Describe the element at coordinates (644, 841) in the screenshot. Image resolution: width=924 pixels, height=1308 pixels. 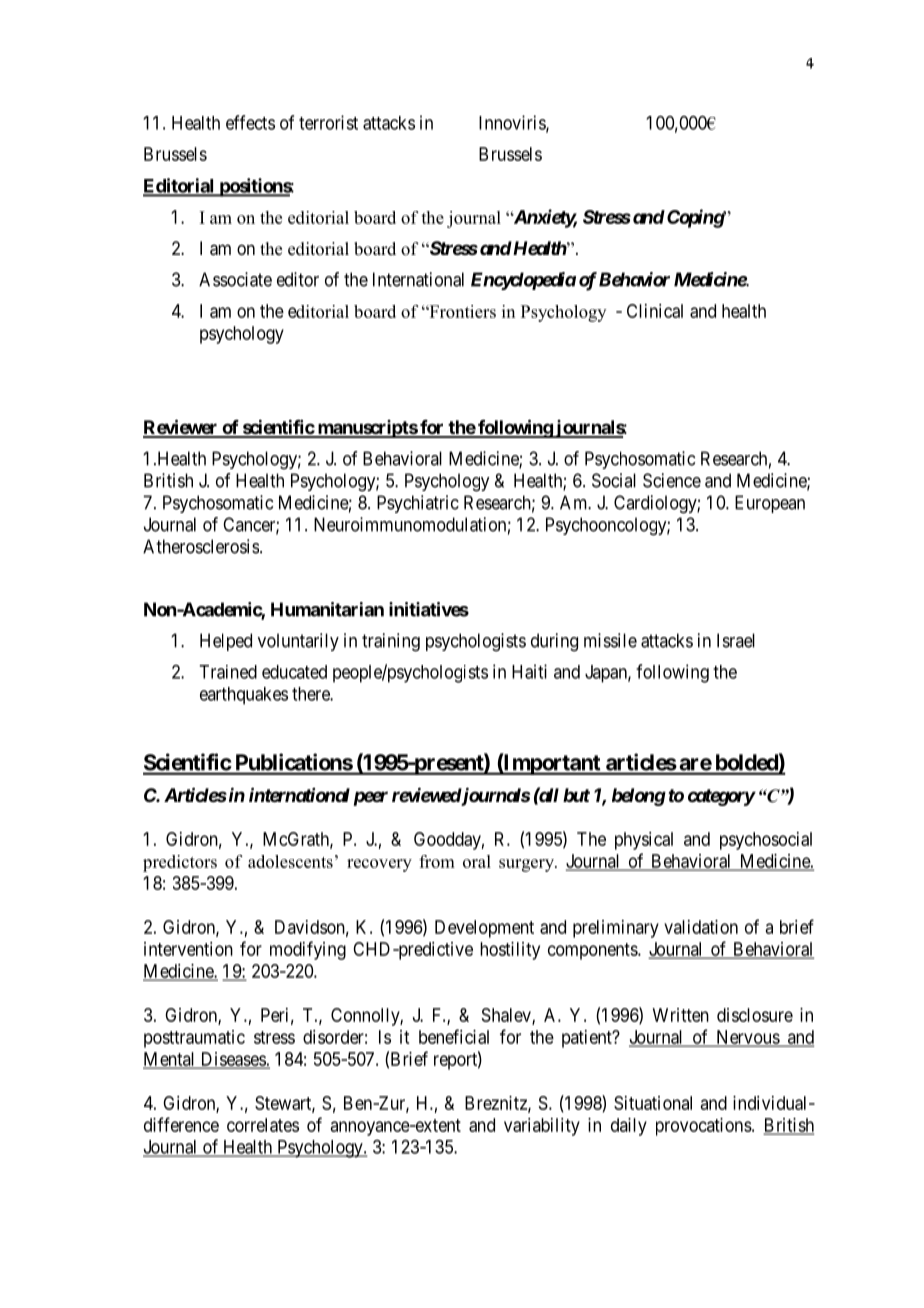
I see `physical` at that location.
